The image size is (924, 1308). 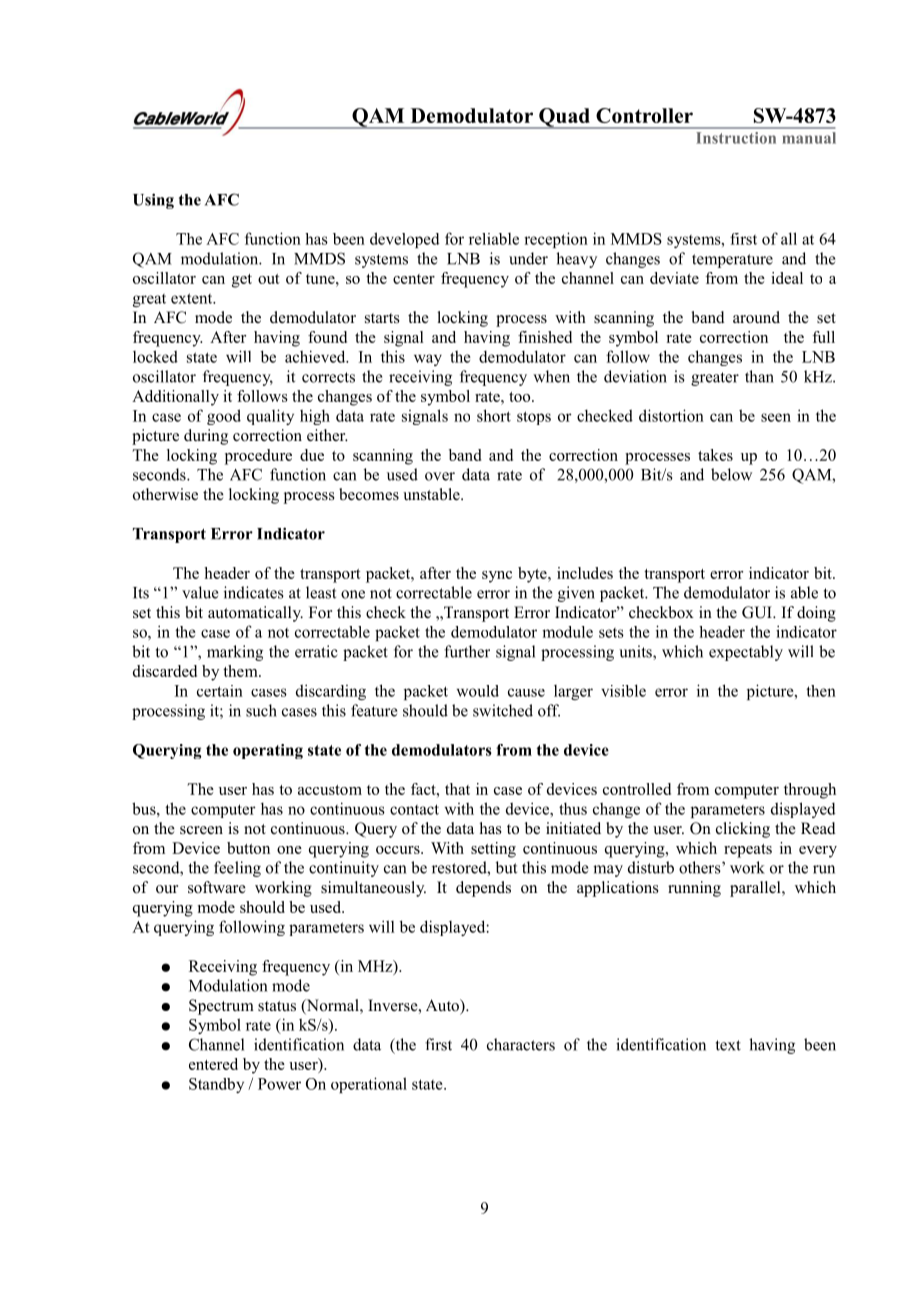 What do you see at coordinates (809, 138) in the document?
I see `manual` at bounding box center [809, 138].
